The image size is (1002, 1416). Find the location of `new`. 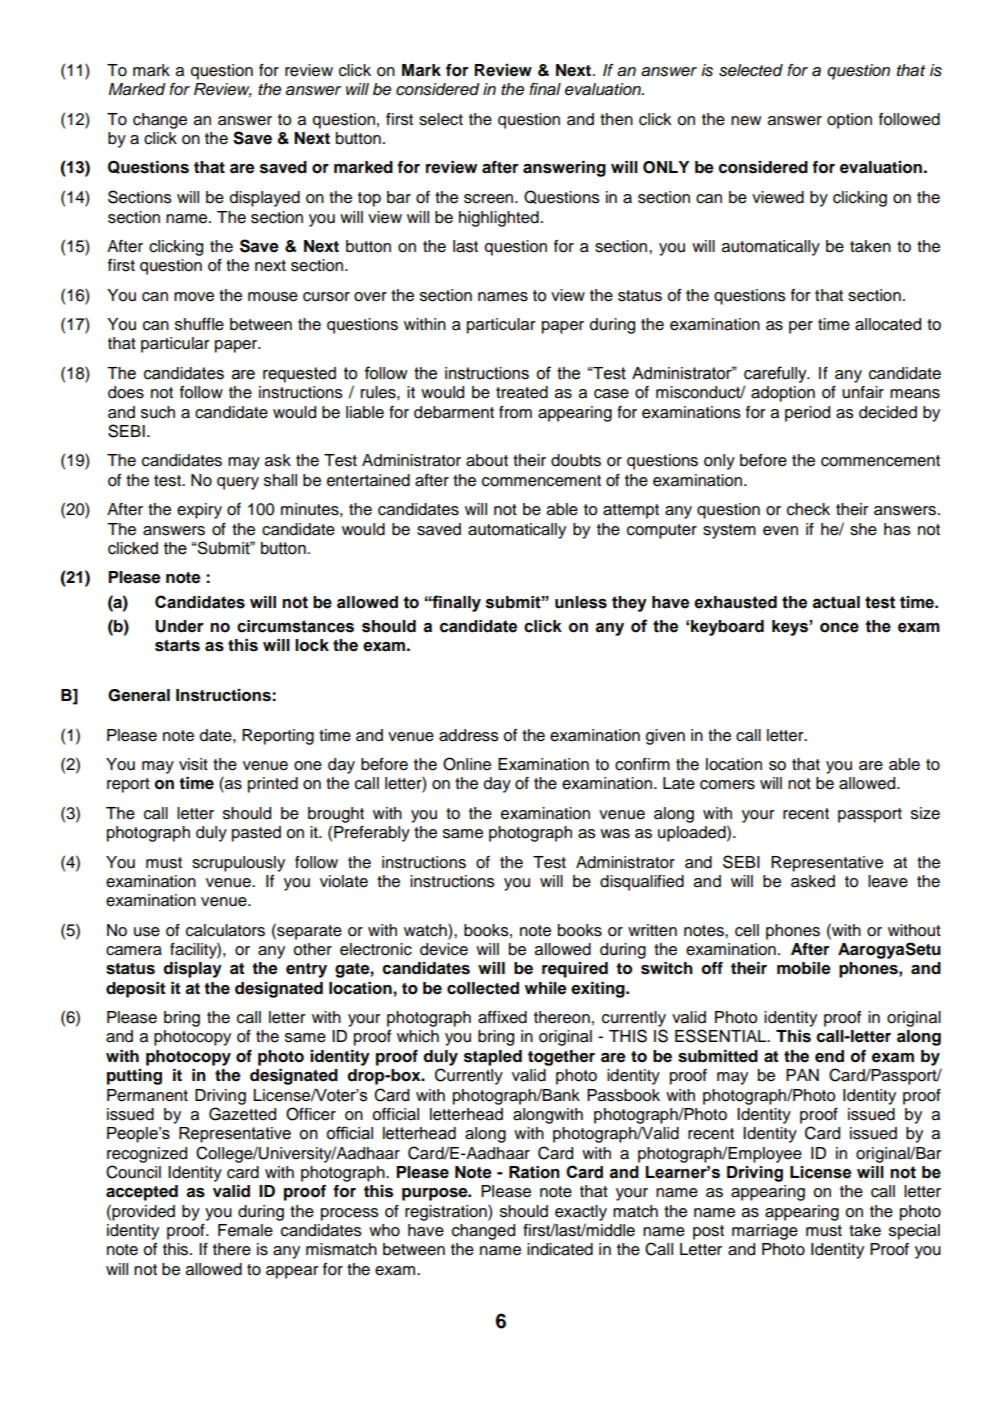

new is located at coordinates (746, 121).
